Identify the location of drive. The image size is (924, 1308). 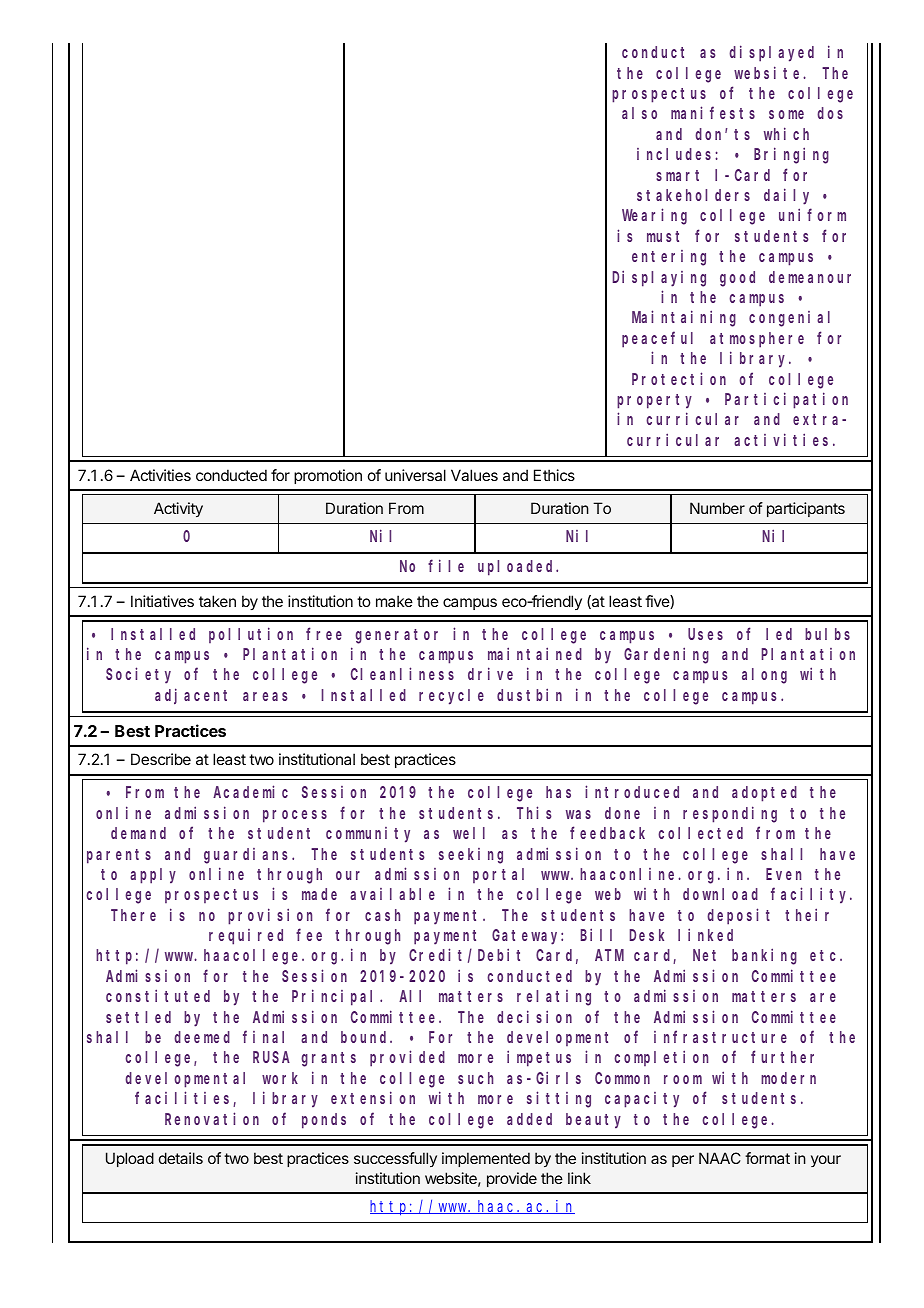
(490, 674).
